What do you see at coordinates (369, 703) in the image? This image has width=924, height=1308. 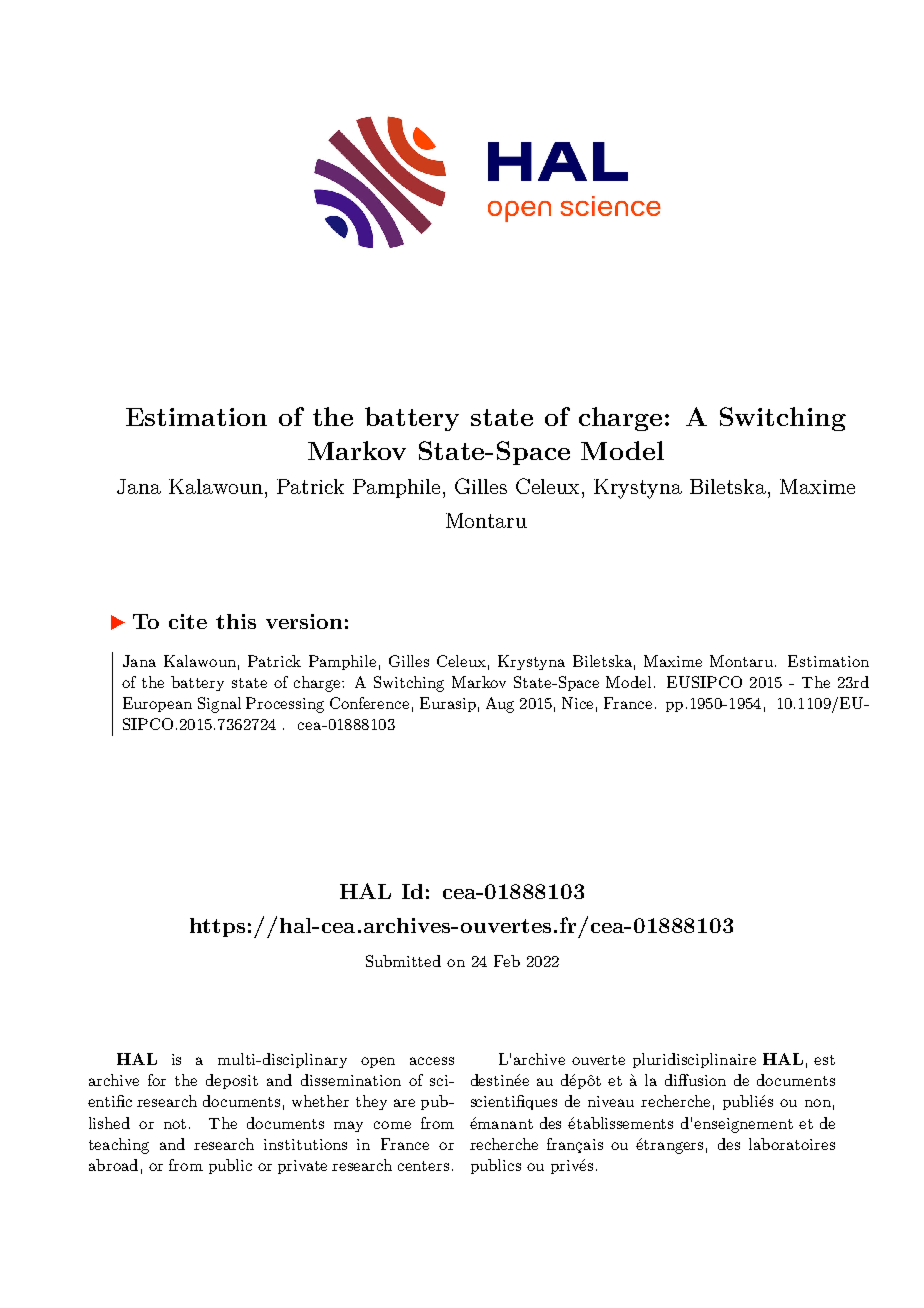 I see `Conference` at bounding box center [369, 703].
